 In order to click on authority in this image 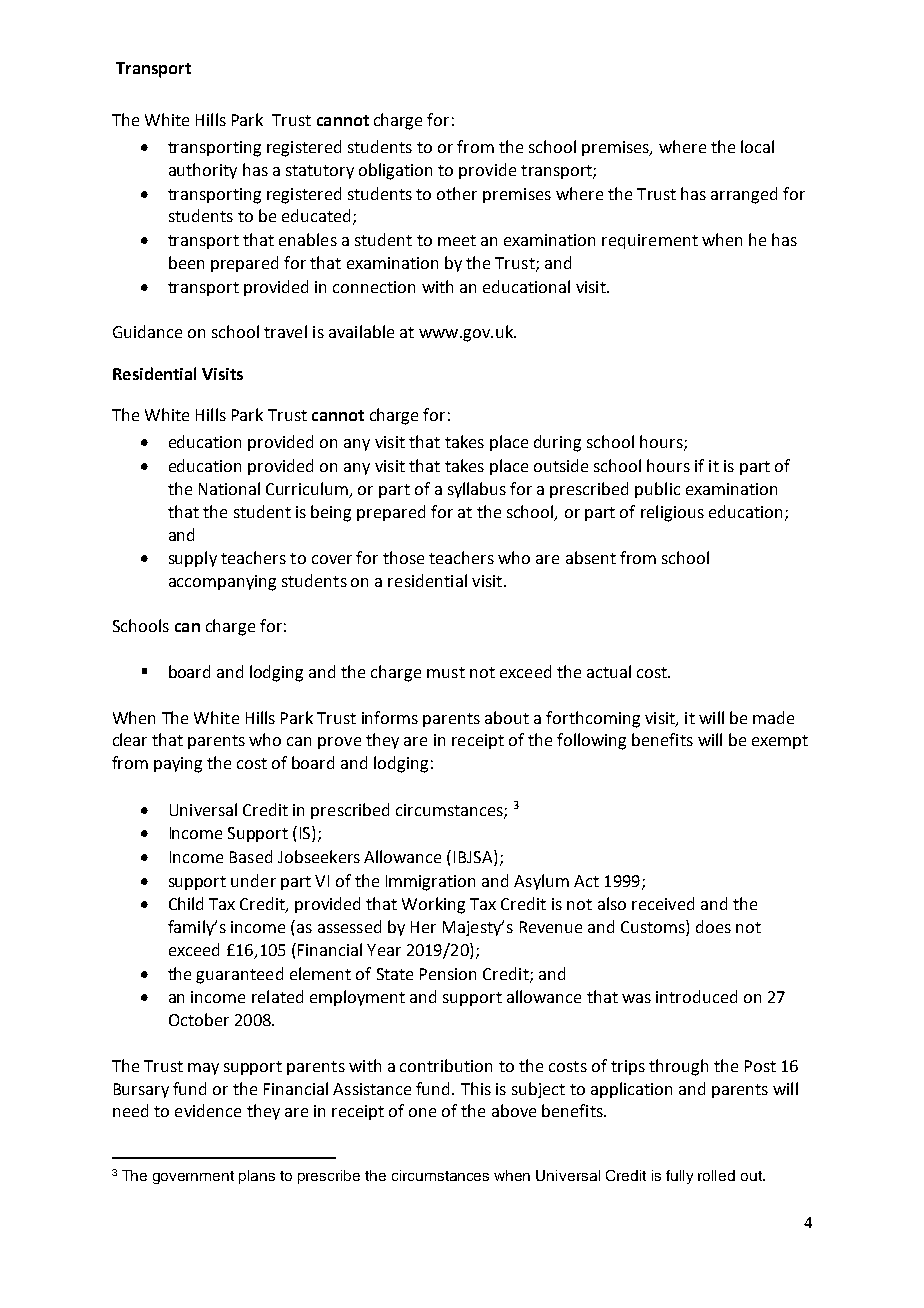, I will do `click(203, 171)`.
